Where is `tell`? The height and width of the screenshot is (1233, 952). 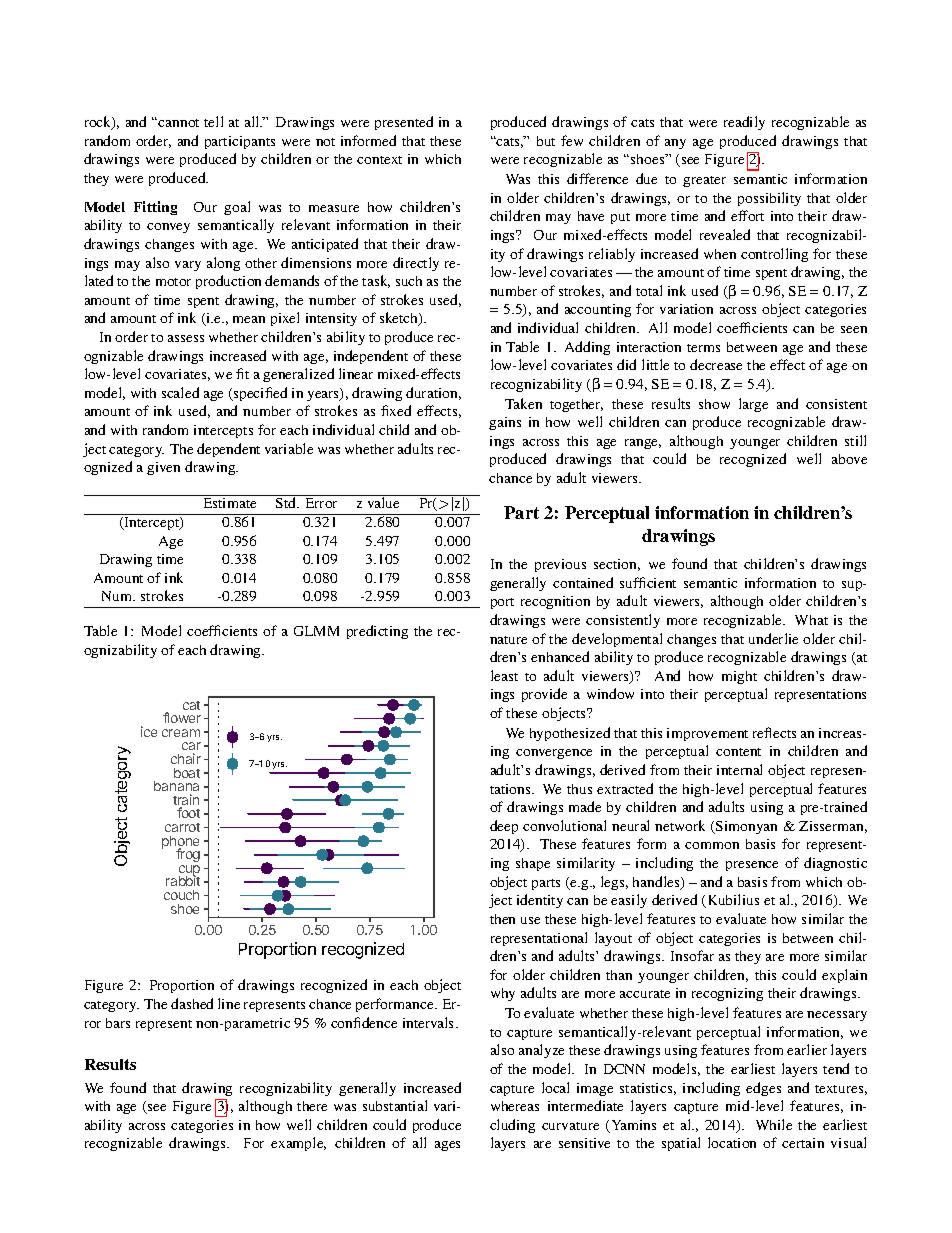 tell is located at coordinates (213, 121).
